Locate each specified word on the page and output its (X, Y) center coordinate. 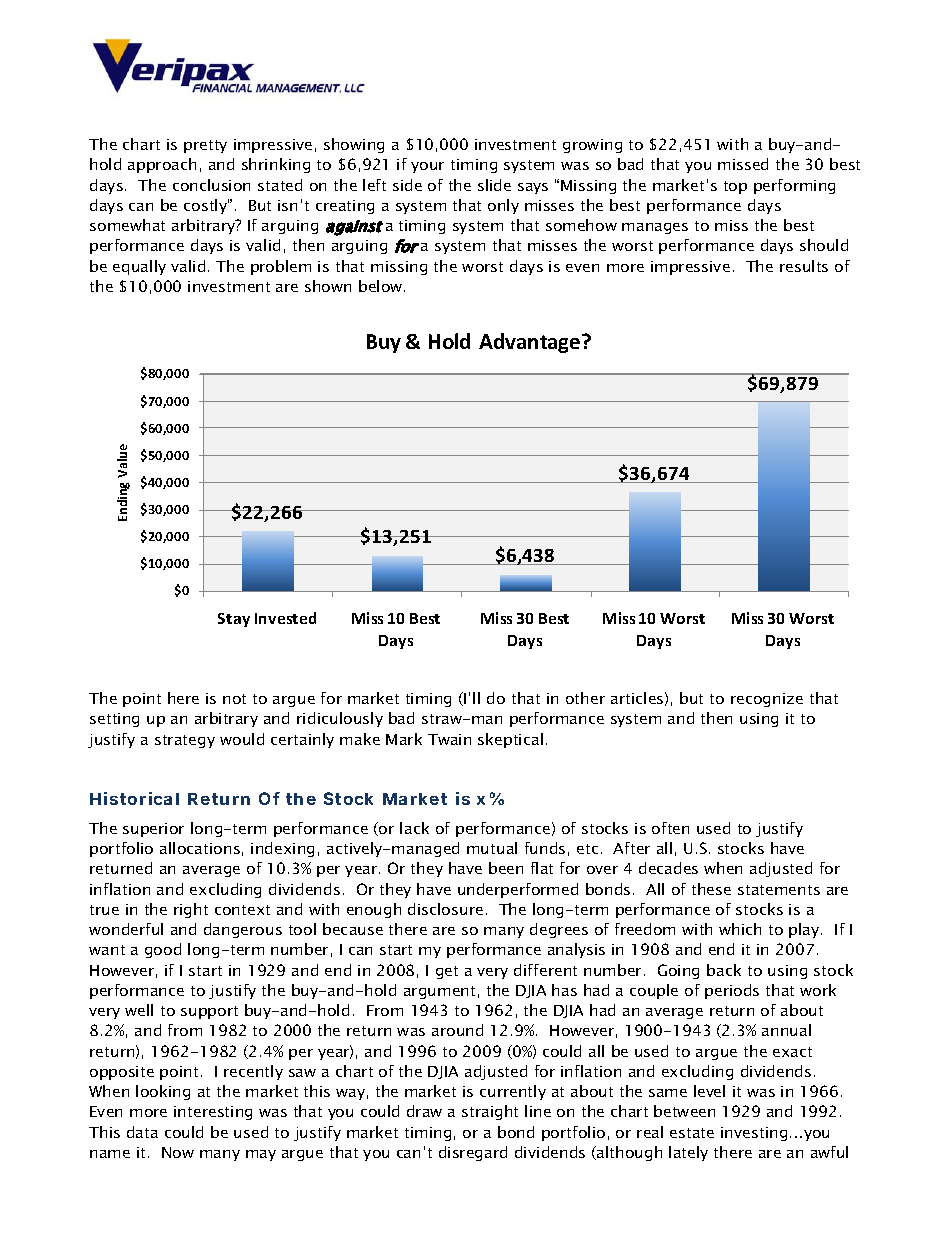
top (735, 187)
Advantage (531, 343)
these (711, 889)
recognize (767, 700)
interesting (213, 1113)
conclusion (211, 185)
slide (494, 185)
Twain (449, 739)
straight (490, 1112)
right (191, 910)
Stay (234, 620)
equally (139, 267)
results (804, 266)
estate (692, 1133)
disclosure (445, 909)
